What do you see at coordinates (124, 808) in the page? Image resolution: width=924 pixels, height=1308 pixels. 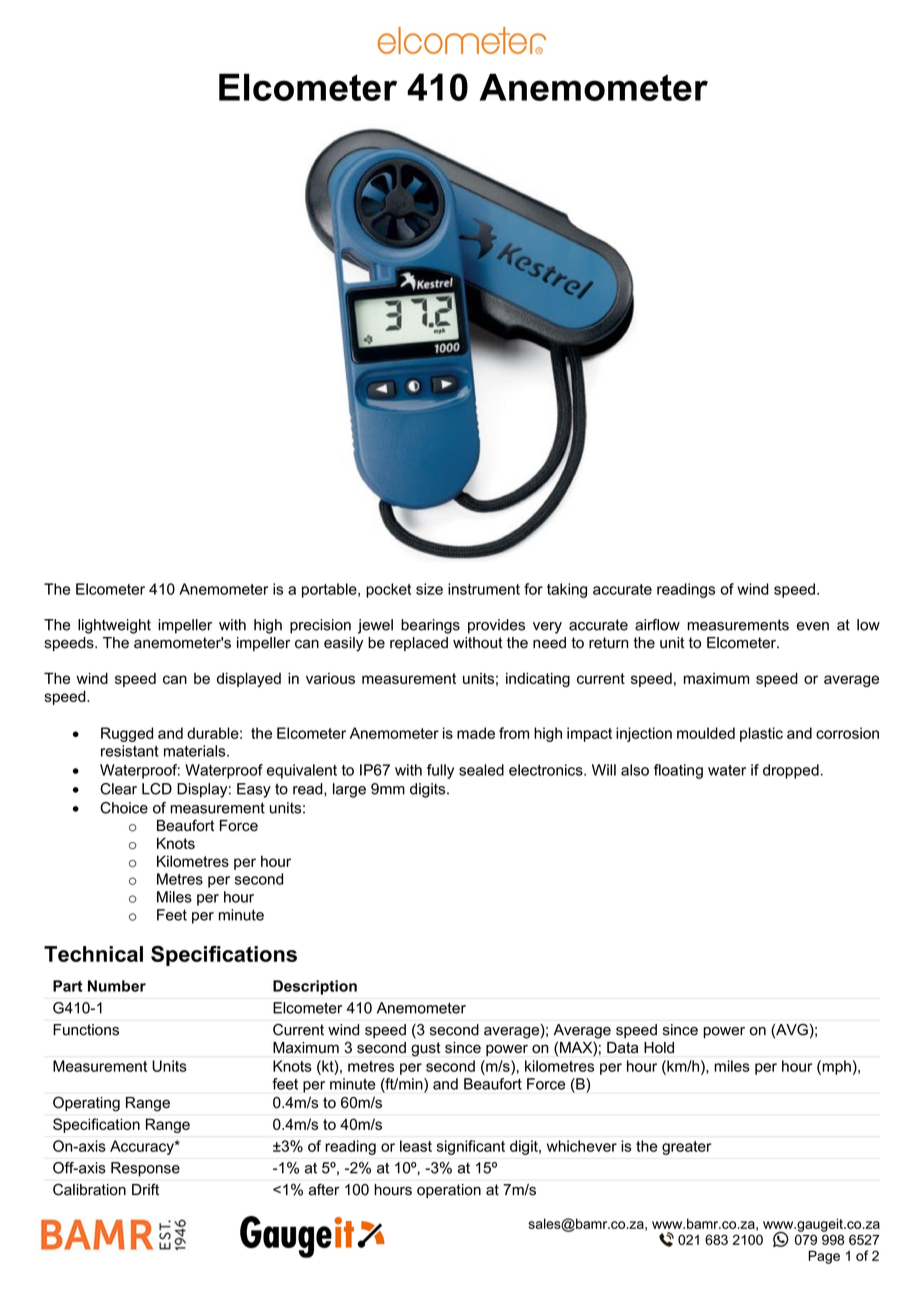 I see `Choice` at bounding box center [124, 808].
